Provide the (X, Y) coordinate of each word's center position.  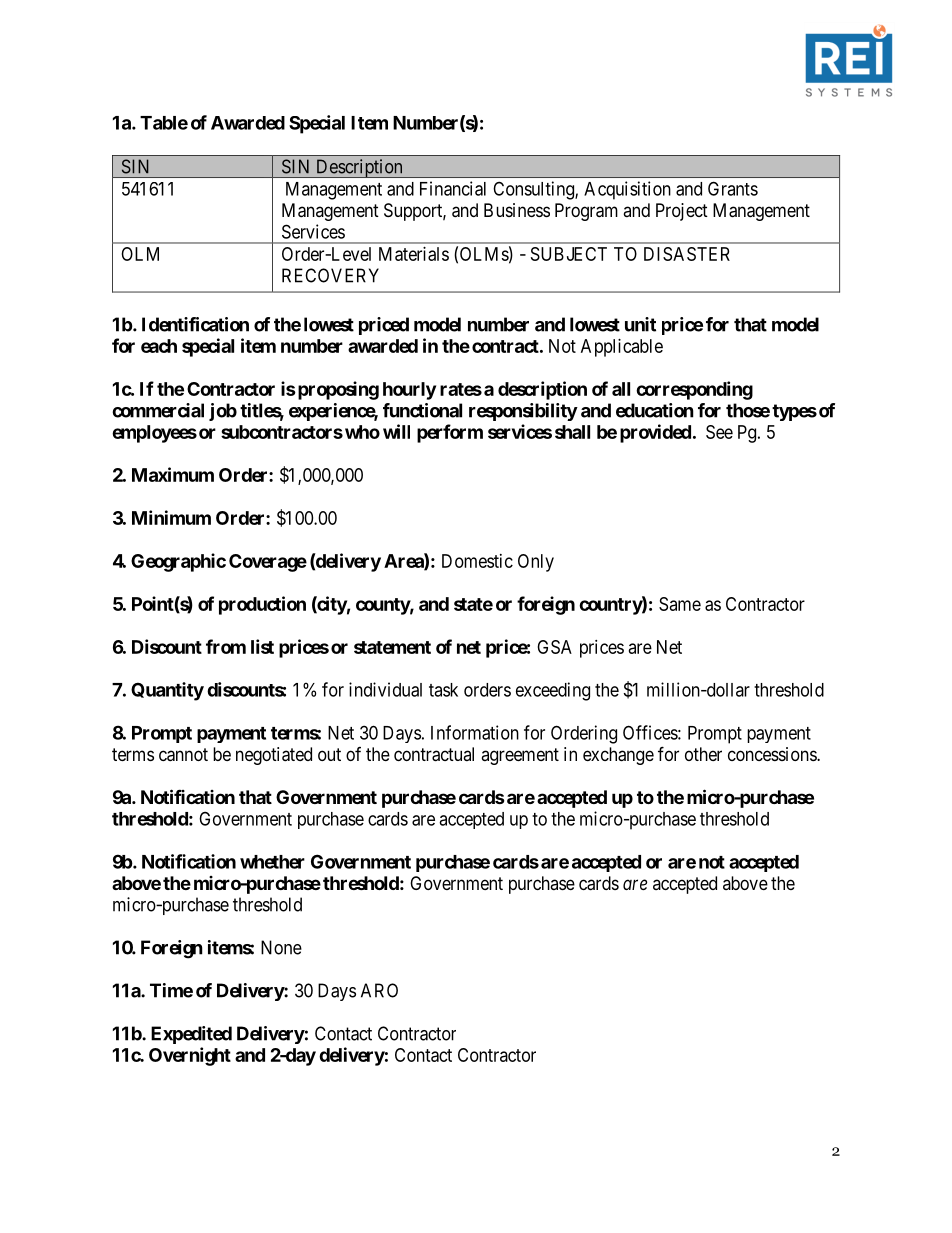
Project (682, 212)
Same (680, 604)
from (226, 646)
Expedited (191, 1035)
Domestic (477, 561)
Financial (453, 188)
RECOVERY (330, 275)
